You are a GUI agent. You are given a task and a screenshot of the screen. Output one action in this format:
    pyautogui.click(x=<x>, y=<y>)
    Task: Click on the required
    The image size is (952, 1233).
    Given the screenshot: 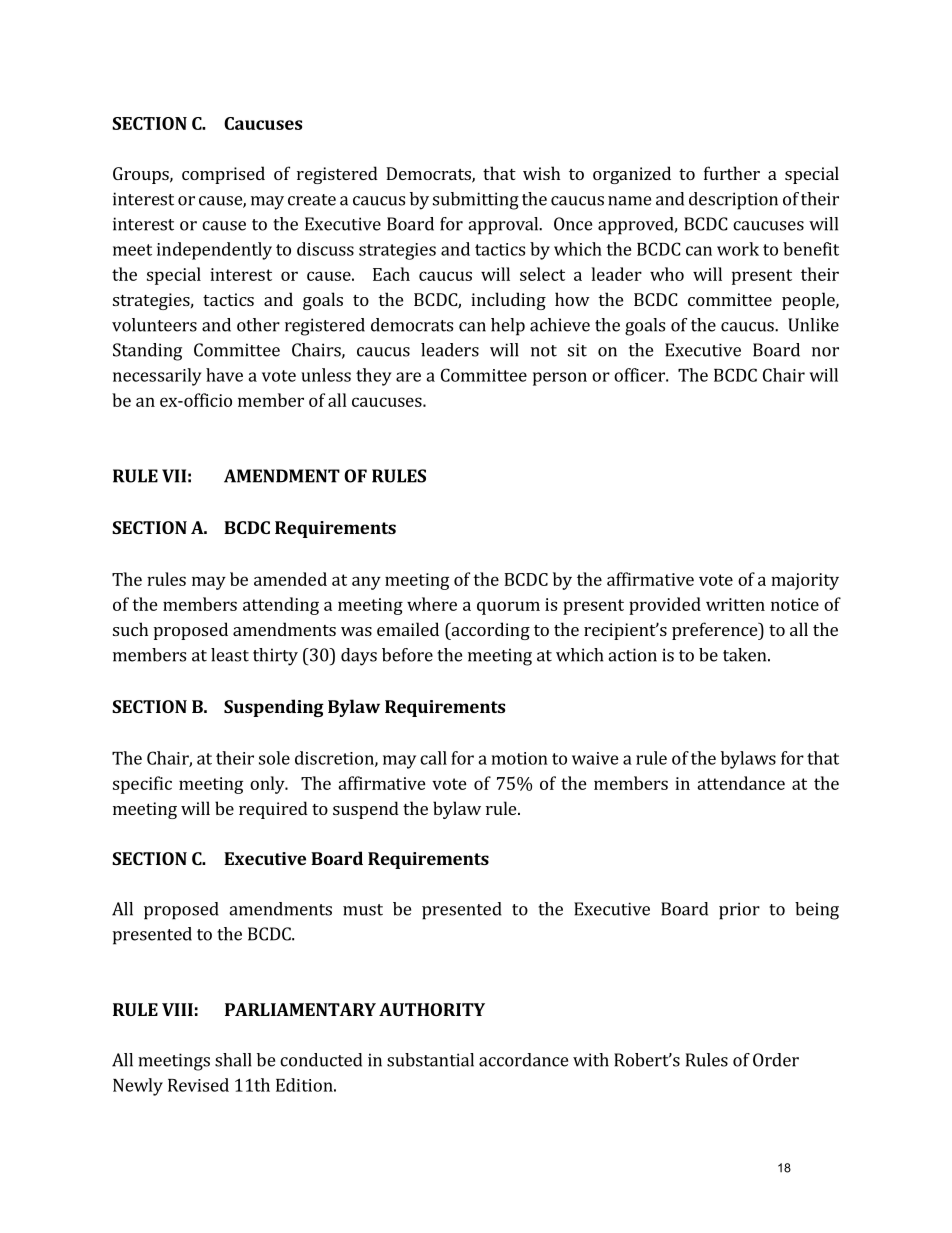 What is the action you would take?
    pyautogui.click(x=273, y=810)
